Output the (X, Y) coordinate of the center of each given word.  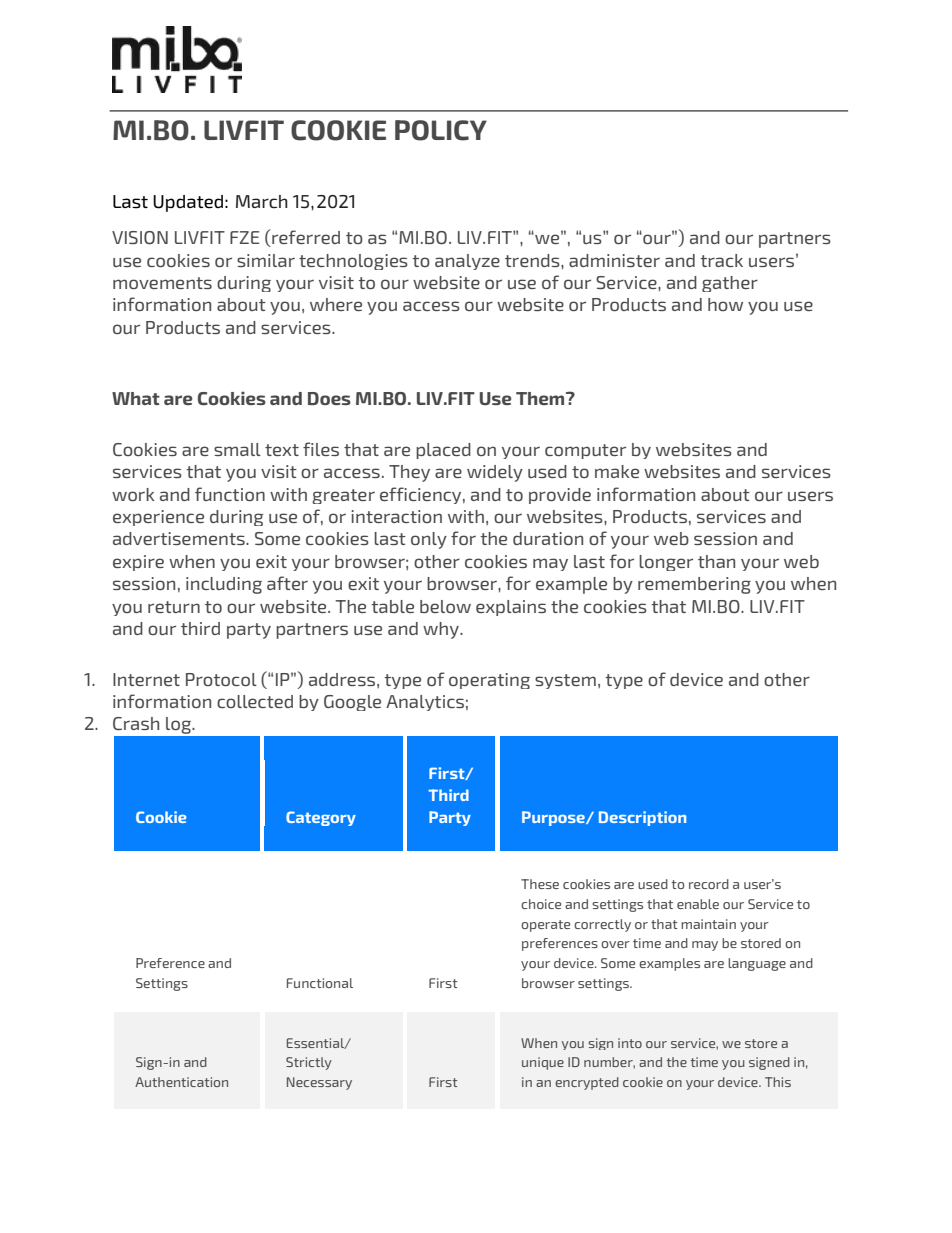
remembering (694, 585)
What (136, 398)
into (630, 1043)
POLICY (441, 130)
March (262, 202)
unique (543, 1063)
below (445, 606)
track (722, 260)
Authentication (181, 1082)
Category (321, 818)
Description (642, 818)
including (224, 585)
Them (541, 398)
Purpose (554, 818)
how (725, 304)
